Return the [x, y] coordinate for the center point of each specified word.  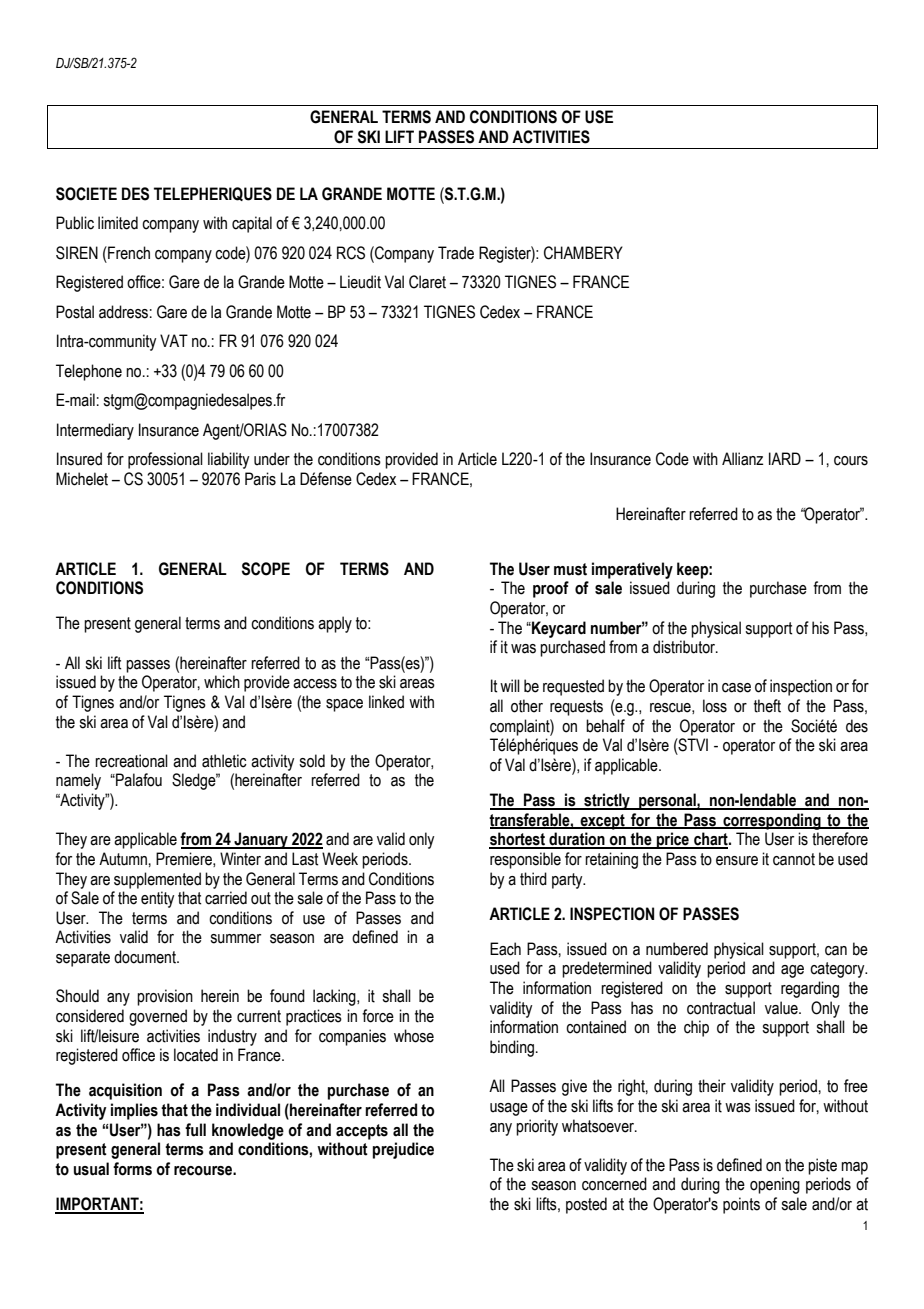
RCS [351, 253]
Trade [456, 253]
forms [132, 1169]
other [527, 706]
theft [767, 706]
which [222, 682]
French [128, 253]
